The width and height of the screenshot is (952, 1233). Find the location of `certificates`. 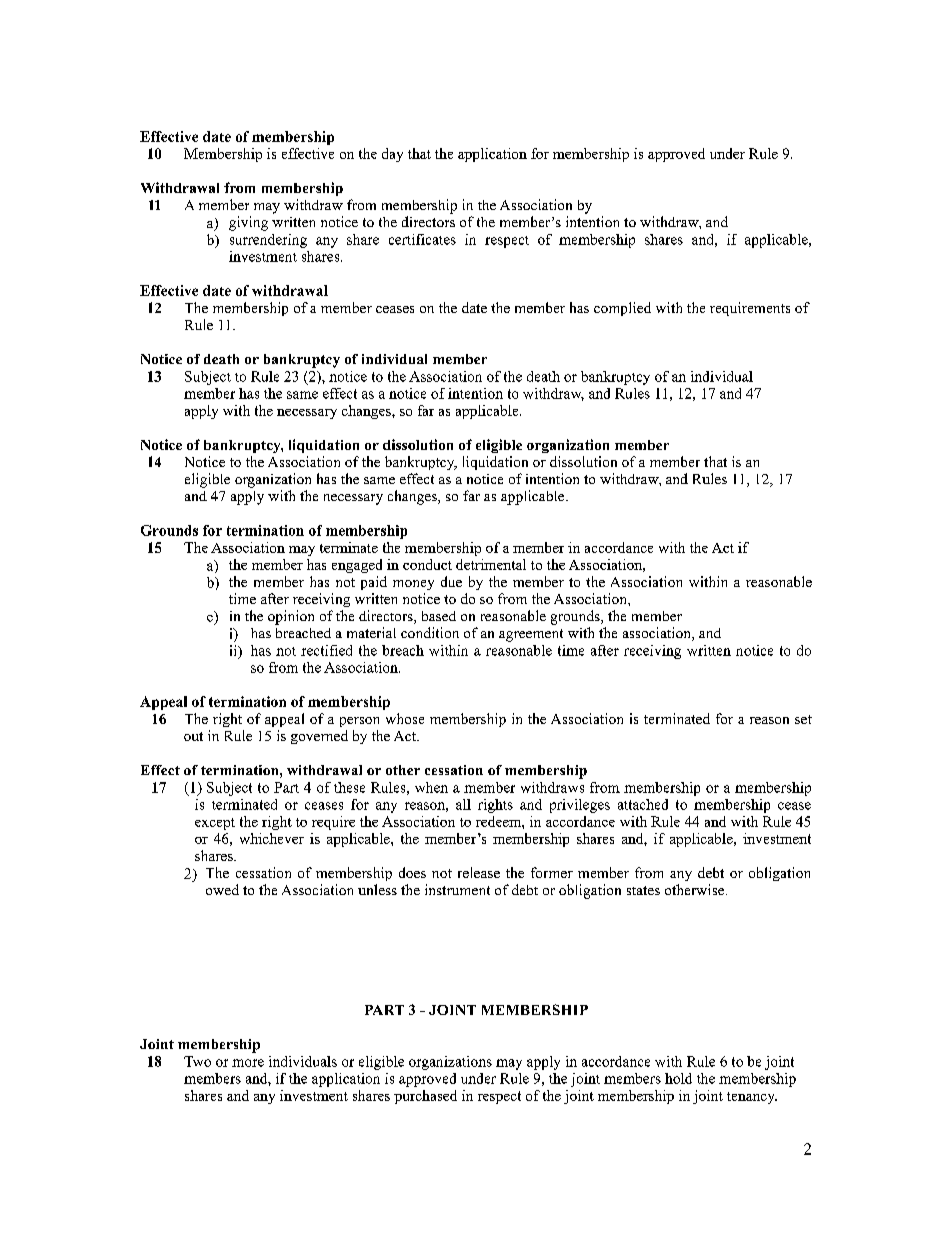

certificates is located at coordinates (422, 239).
